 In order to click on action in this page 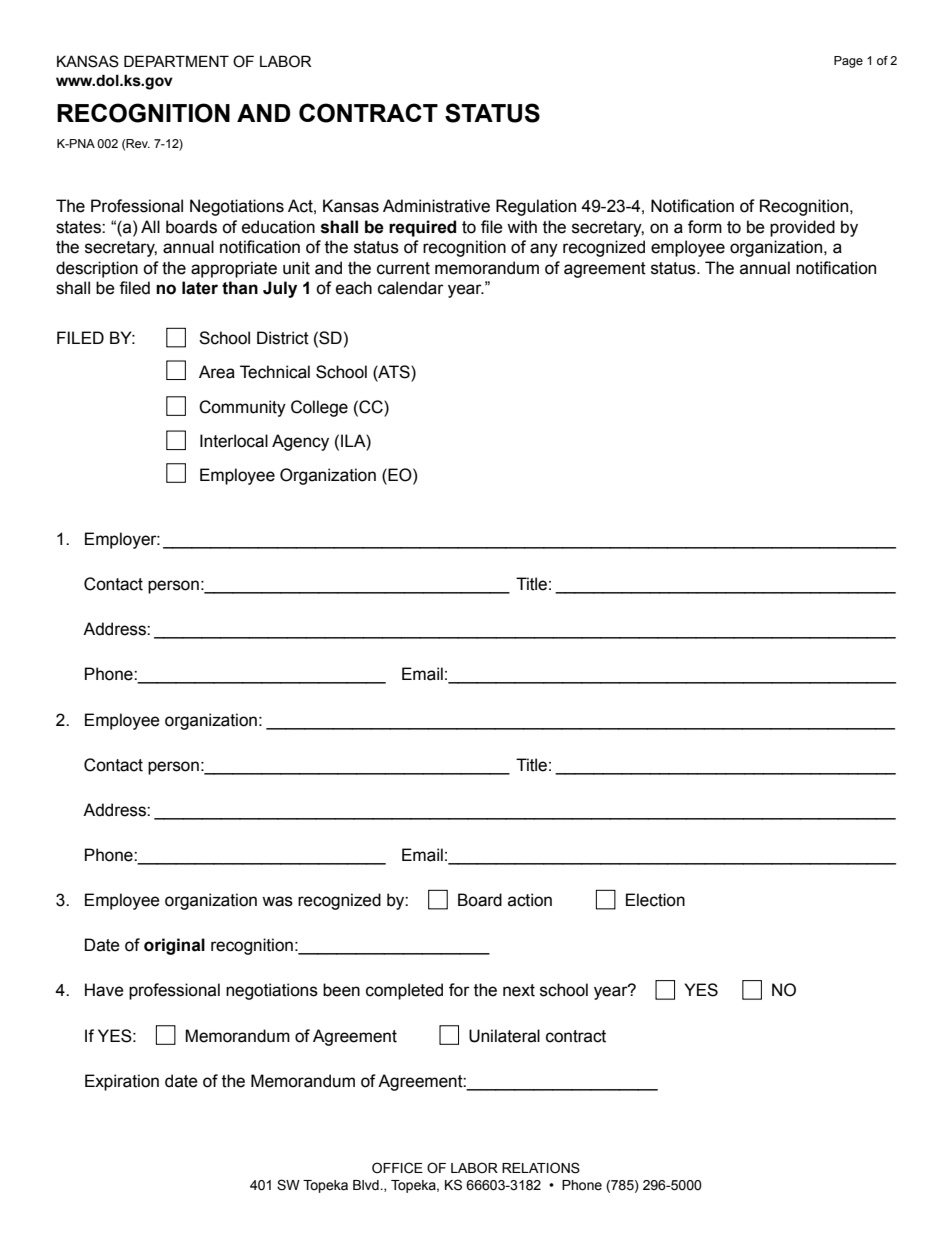, I will do `click(530, 900)`.
